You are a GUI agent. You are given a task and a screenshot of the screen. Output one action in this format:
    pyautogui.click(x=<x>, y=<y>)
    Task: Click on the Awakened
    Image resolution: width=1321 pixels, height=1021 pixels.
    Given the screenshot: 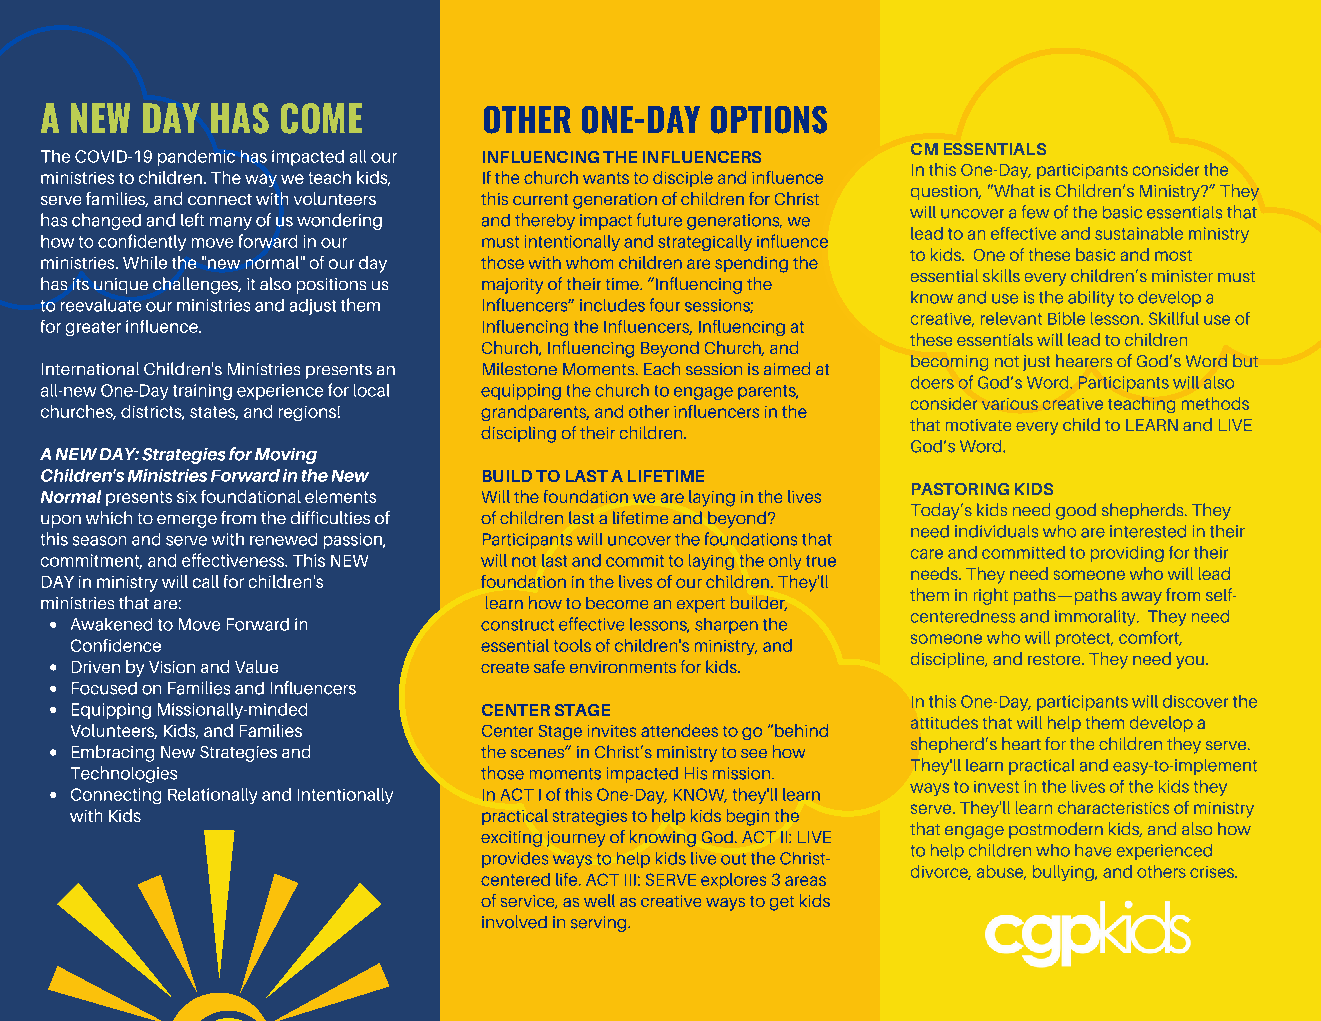 What is the action you would take?
    pyautogui.click(x=111, y=624)
